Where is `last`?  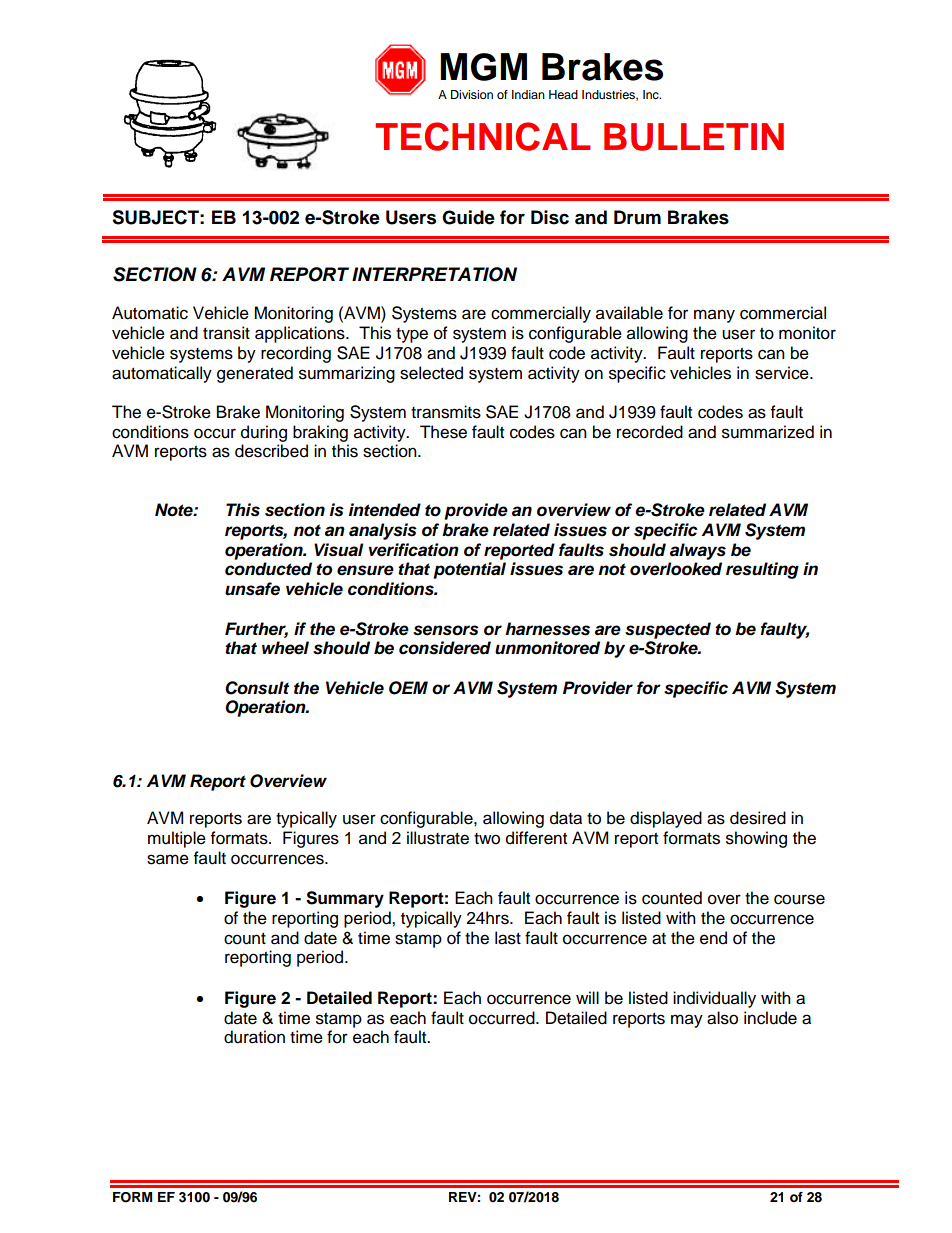 last is located at coordinates (508, 938).
